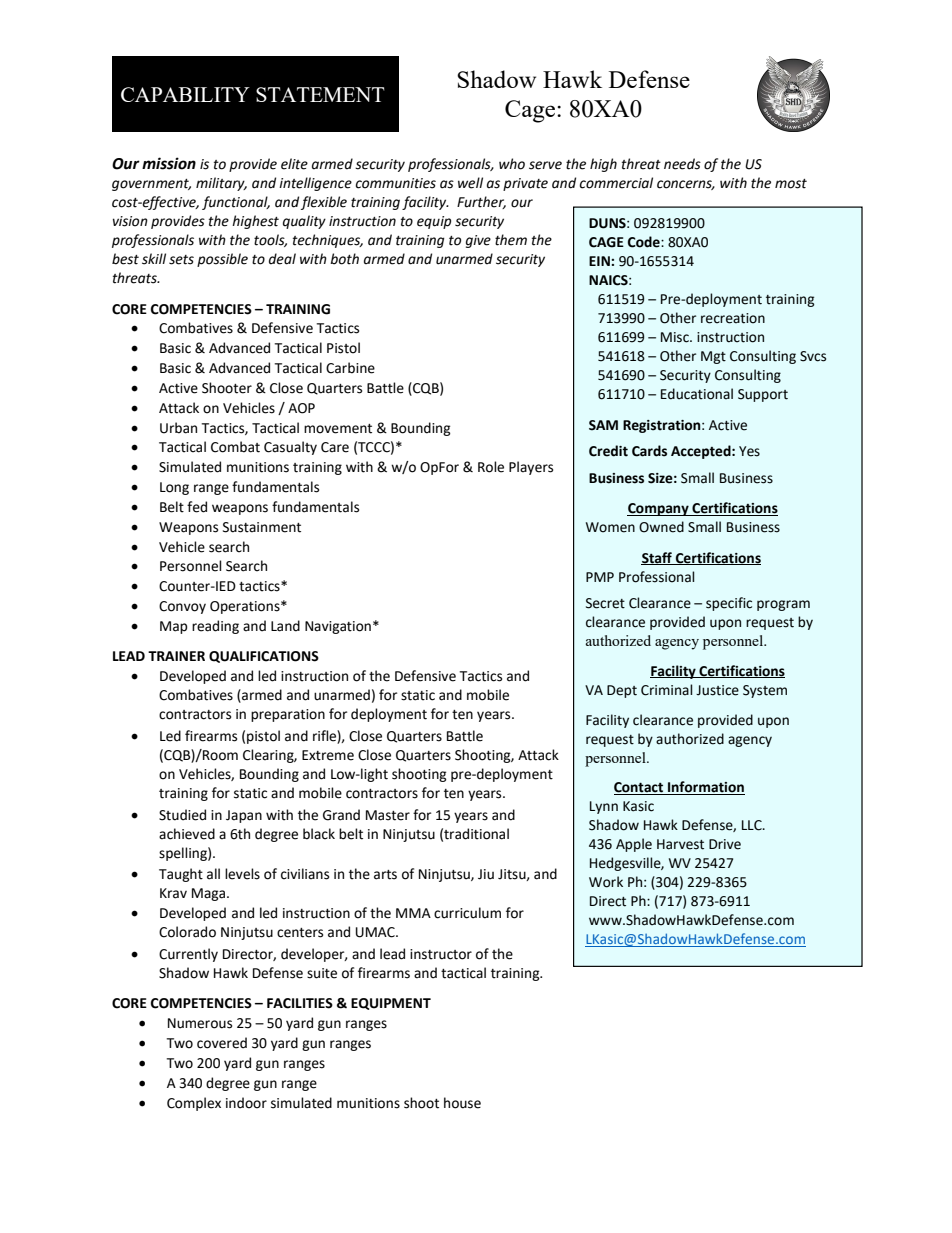 This page has width=952, height=1233. I want to click on needs, so click(682, 164).
